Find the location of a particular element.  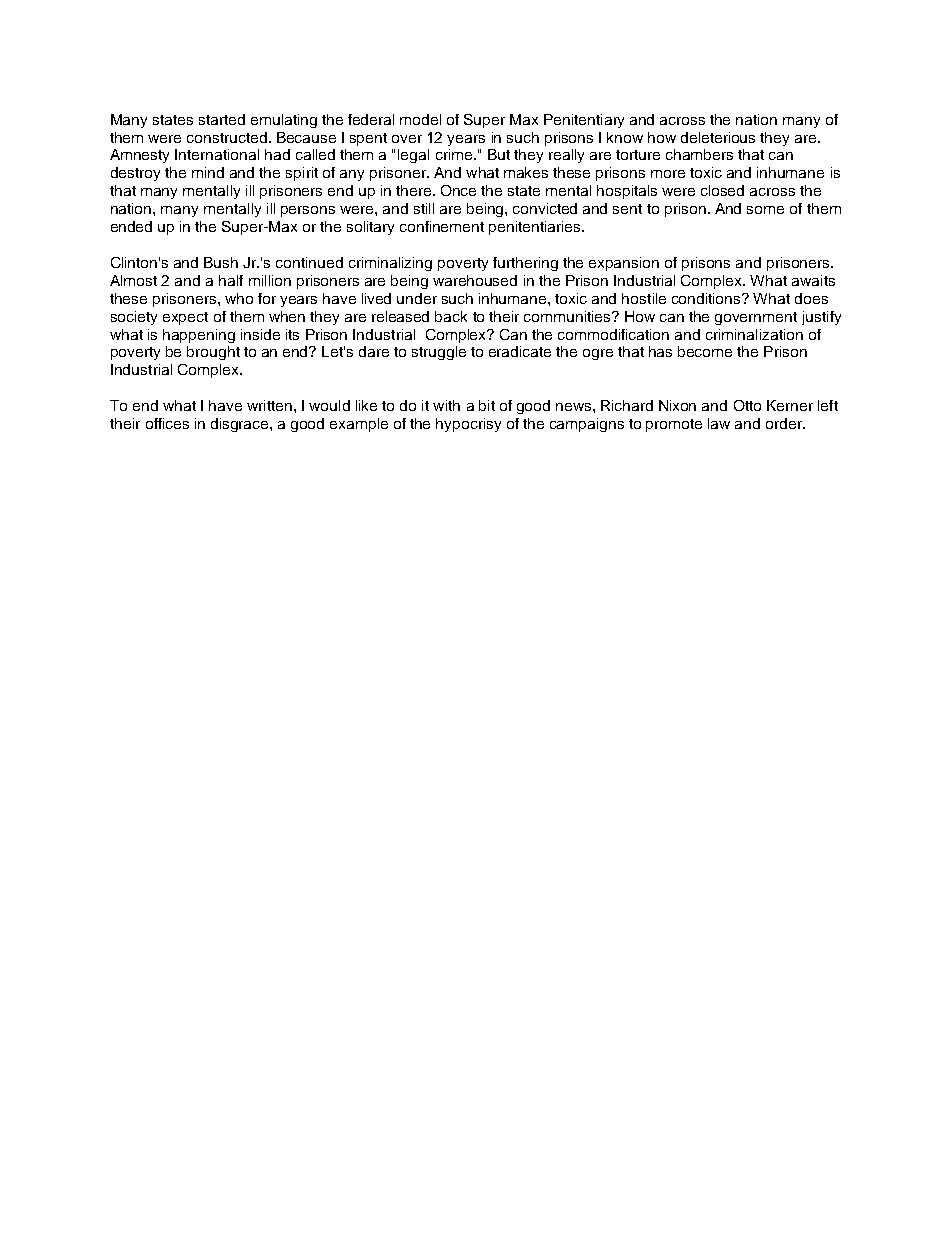

disgrace is located at coordinates (241, 425).
